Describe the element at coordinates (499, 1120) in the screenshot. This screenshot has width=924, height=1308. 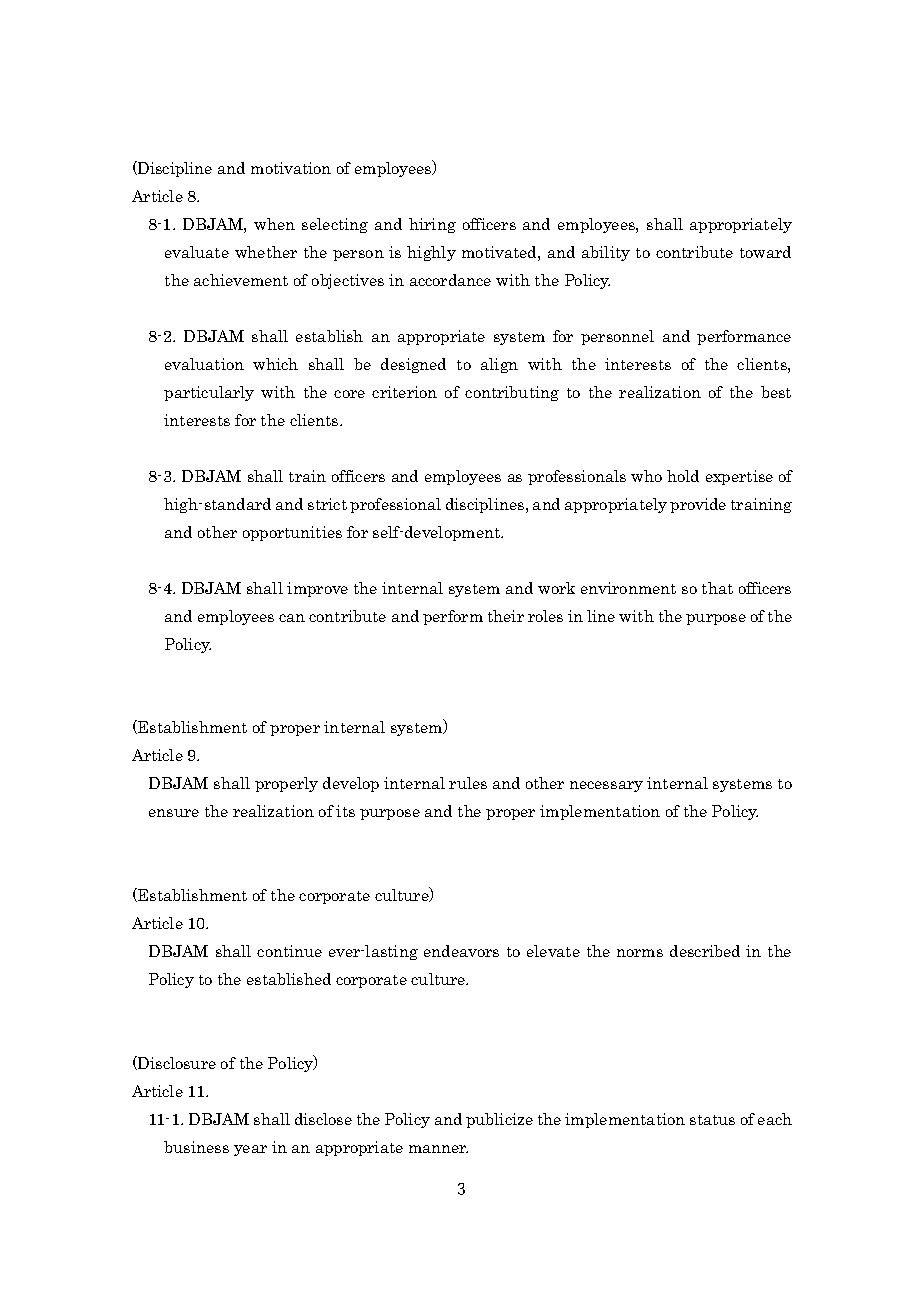
I see `publicize` at that location.
